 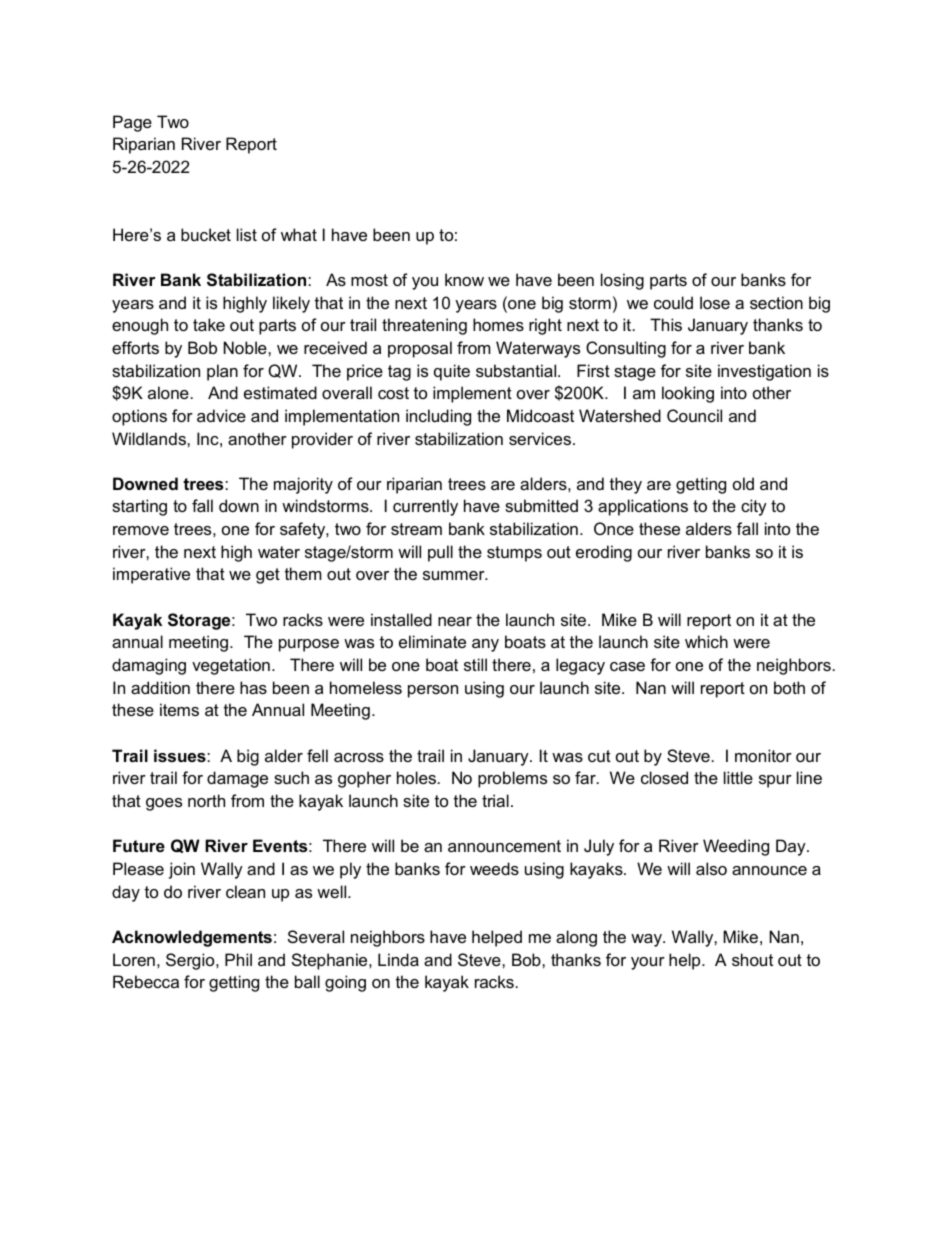 What do you see at coordinates (151, 575) in the page?
I see `imperative` at bounding box center [151, 575].
